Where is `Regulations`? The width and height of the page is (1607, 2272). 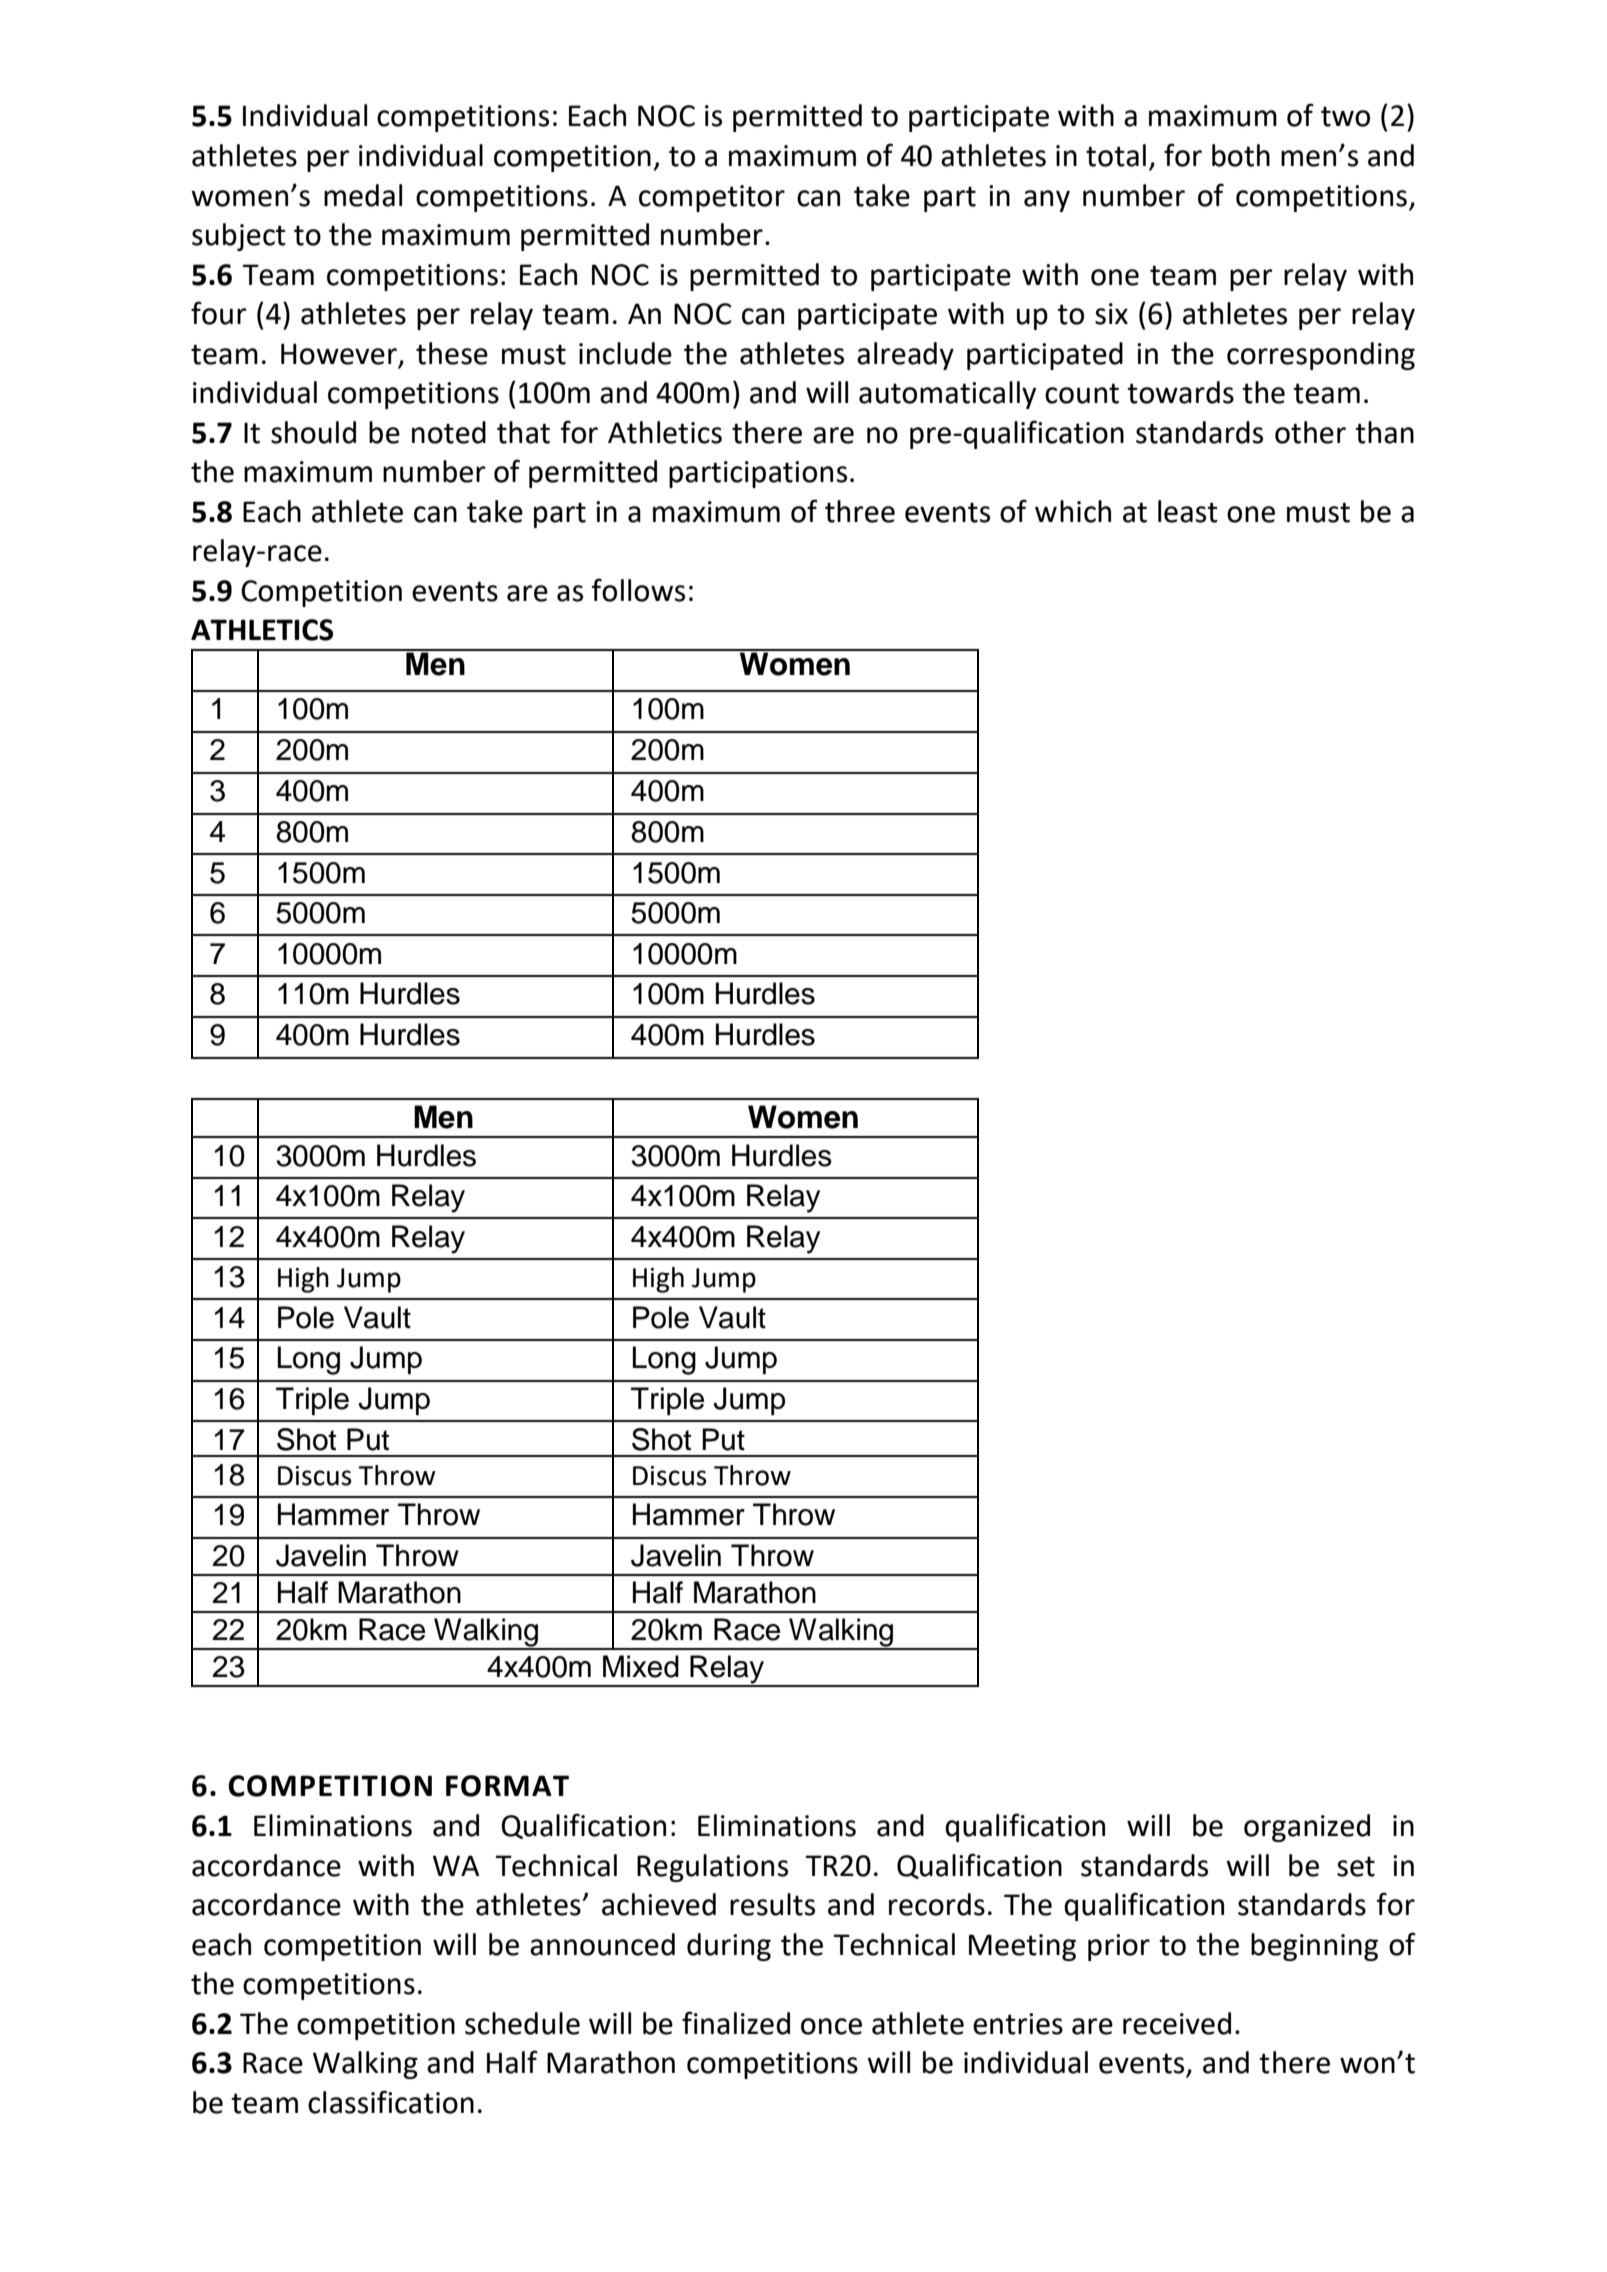
Regulations is located at coordinates (712, 1868).
